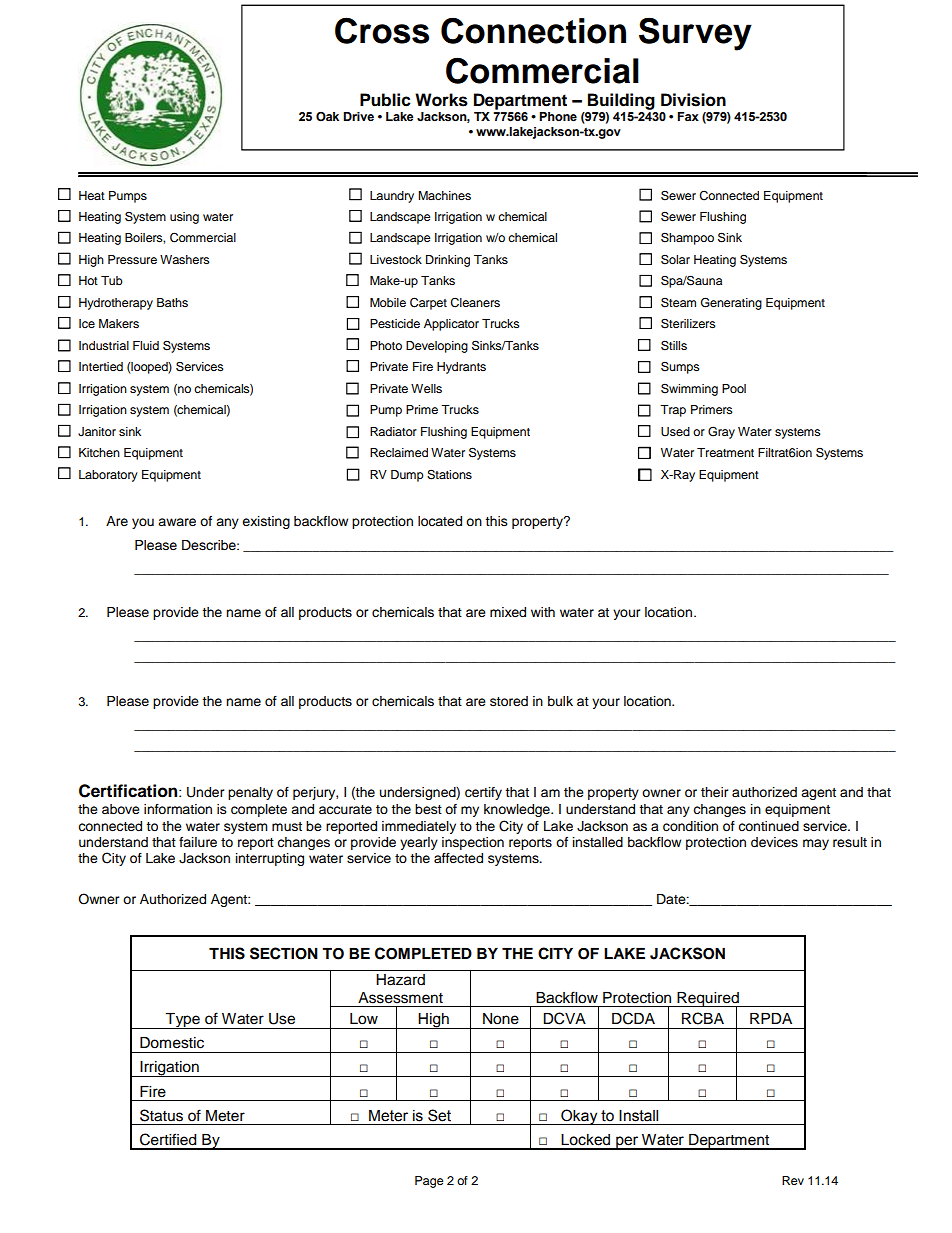  I want to click on failure, so click(198, 842).
